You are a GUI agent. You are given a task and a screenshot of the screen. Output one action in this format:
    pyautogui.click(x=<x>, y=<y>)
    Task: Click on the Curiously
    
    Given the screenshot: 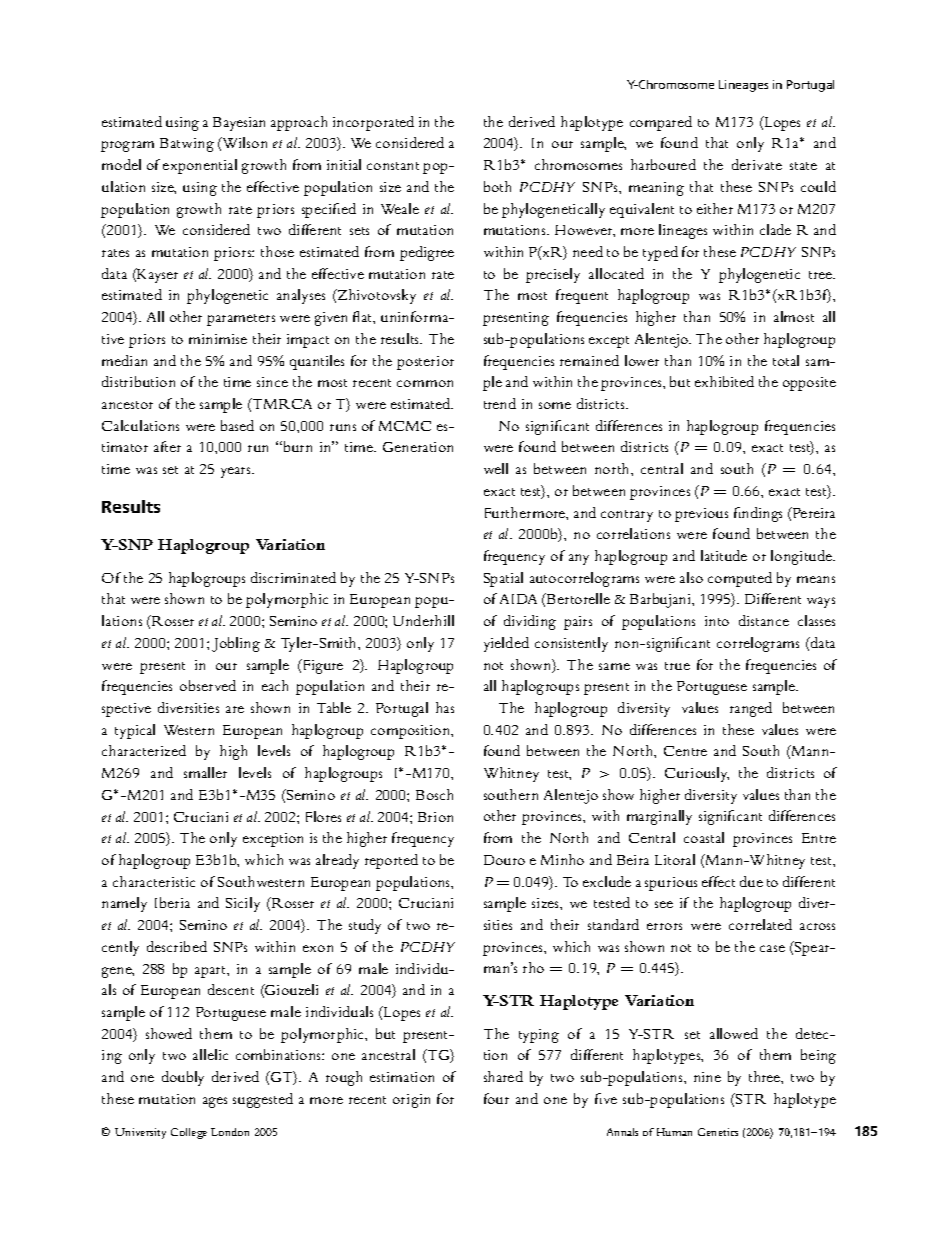 What is the action you would take?
    pyautogui.click(x=697, y=774)
